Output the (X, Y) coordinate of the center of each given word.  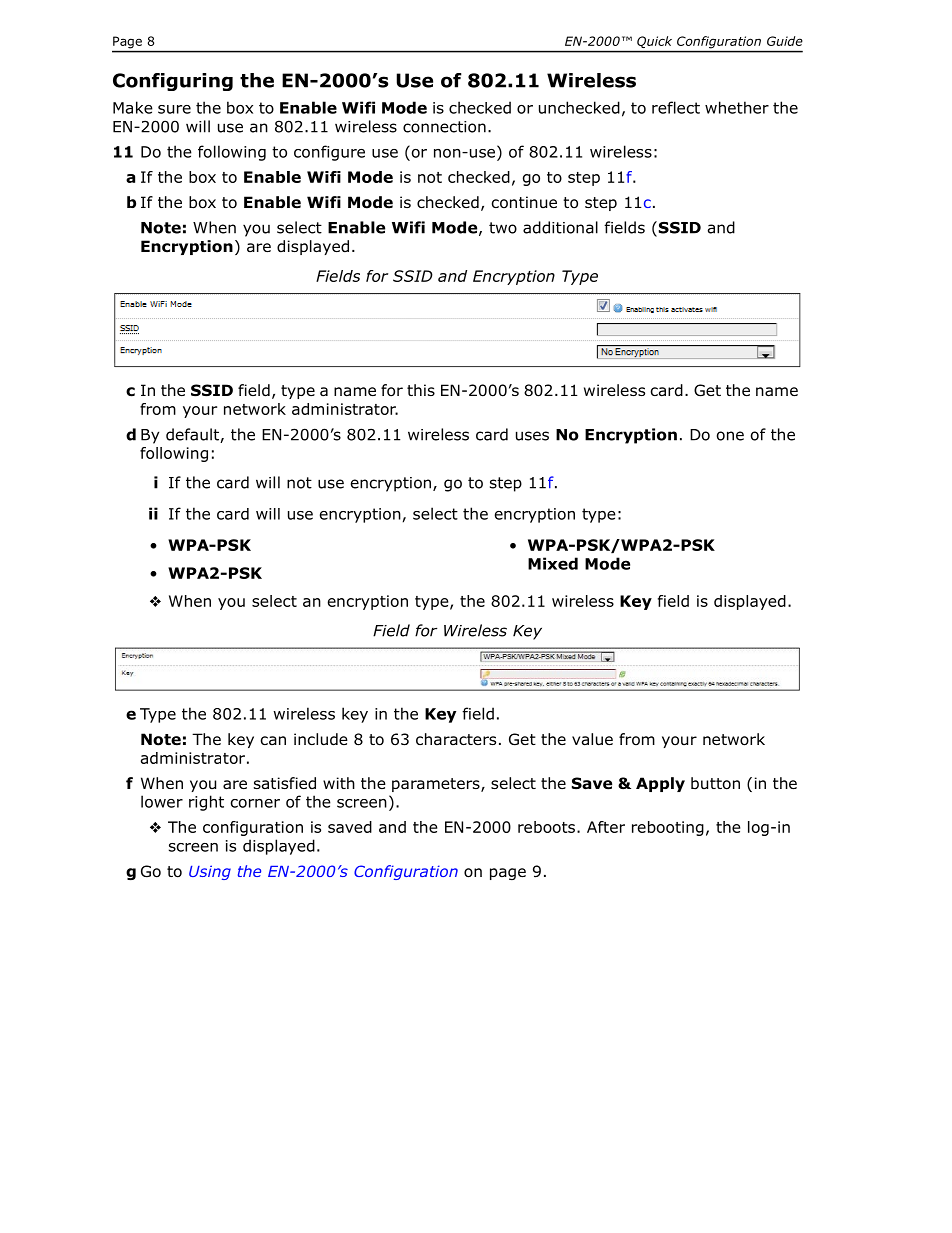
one (730, 436)
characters (456, 739)
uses (532, 436)
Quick (654, 42)
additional (560, 227)
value (592, 739)
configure (329, 153)
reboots (548, 827)
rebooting (668, 828)
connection (444, 127)
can (273, 740)
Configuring (173, 82)
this (421, 390)
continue (524, 202)
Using (210, 872)
